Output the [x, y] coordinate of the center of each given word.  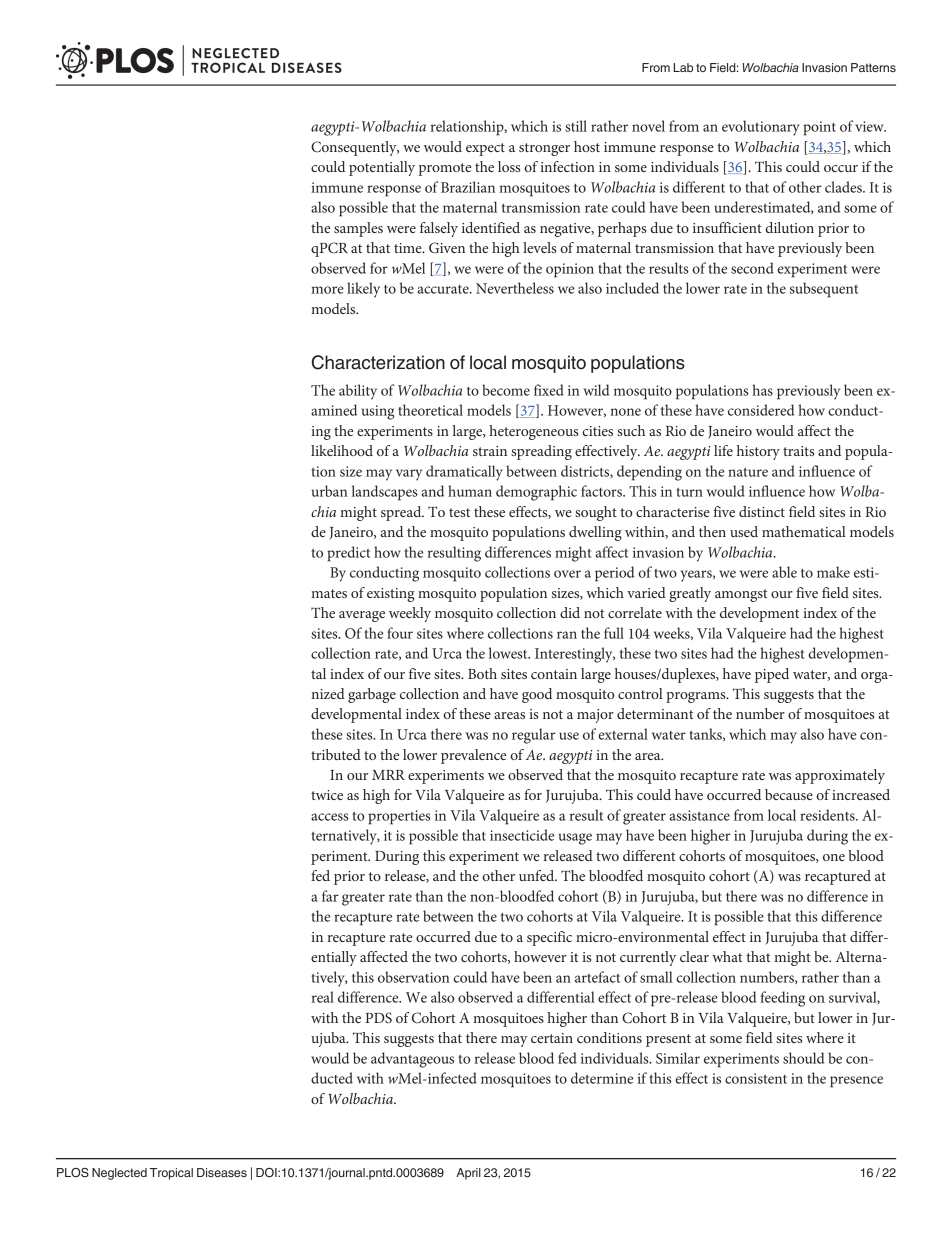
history [758, 452]
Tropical [171, 1174]
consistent [756, 1078]
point [819, 128]
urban [329, 491]
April [468, 1174]
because [789, 794]
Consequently [355, 148]
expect [485, 149]
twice [327, 795]
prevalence [473, 756]
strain [490, 451]
